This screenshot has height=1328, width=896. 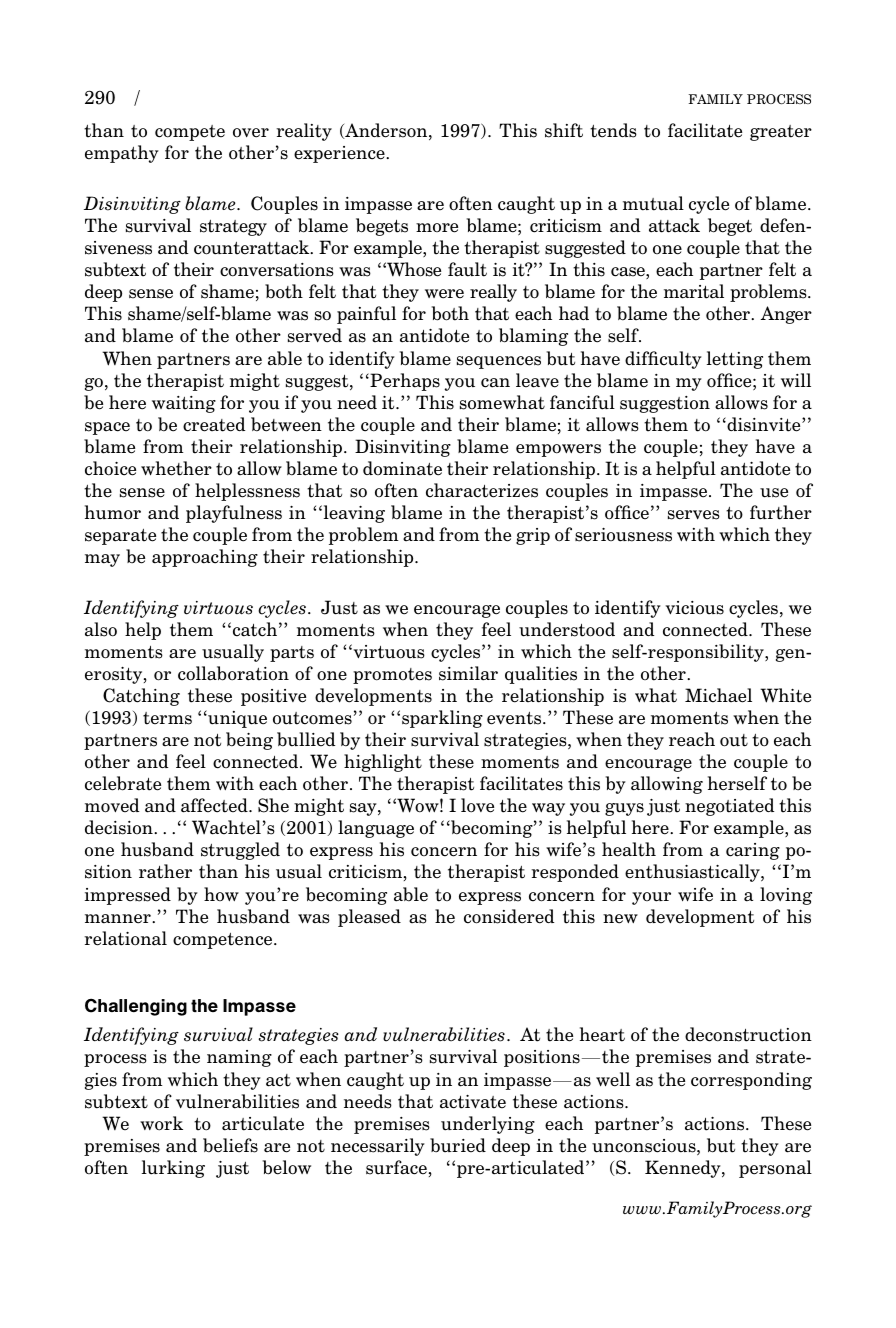 I want to click on enthusiastically, so click(x=693, y=873).
